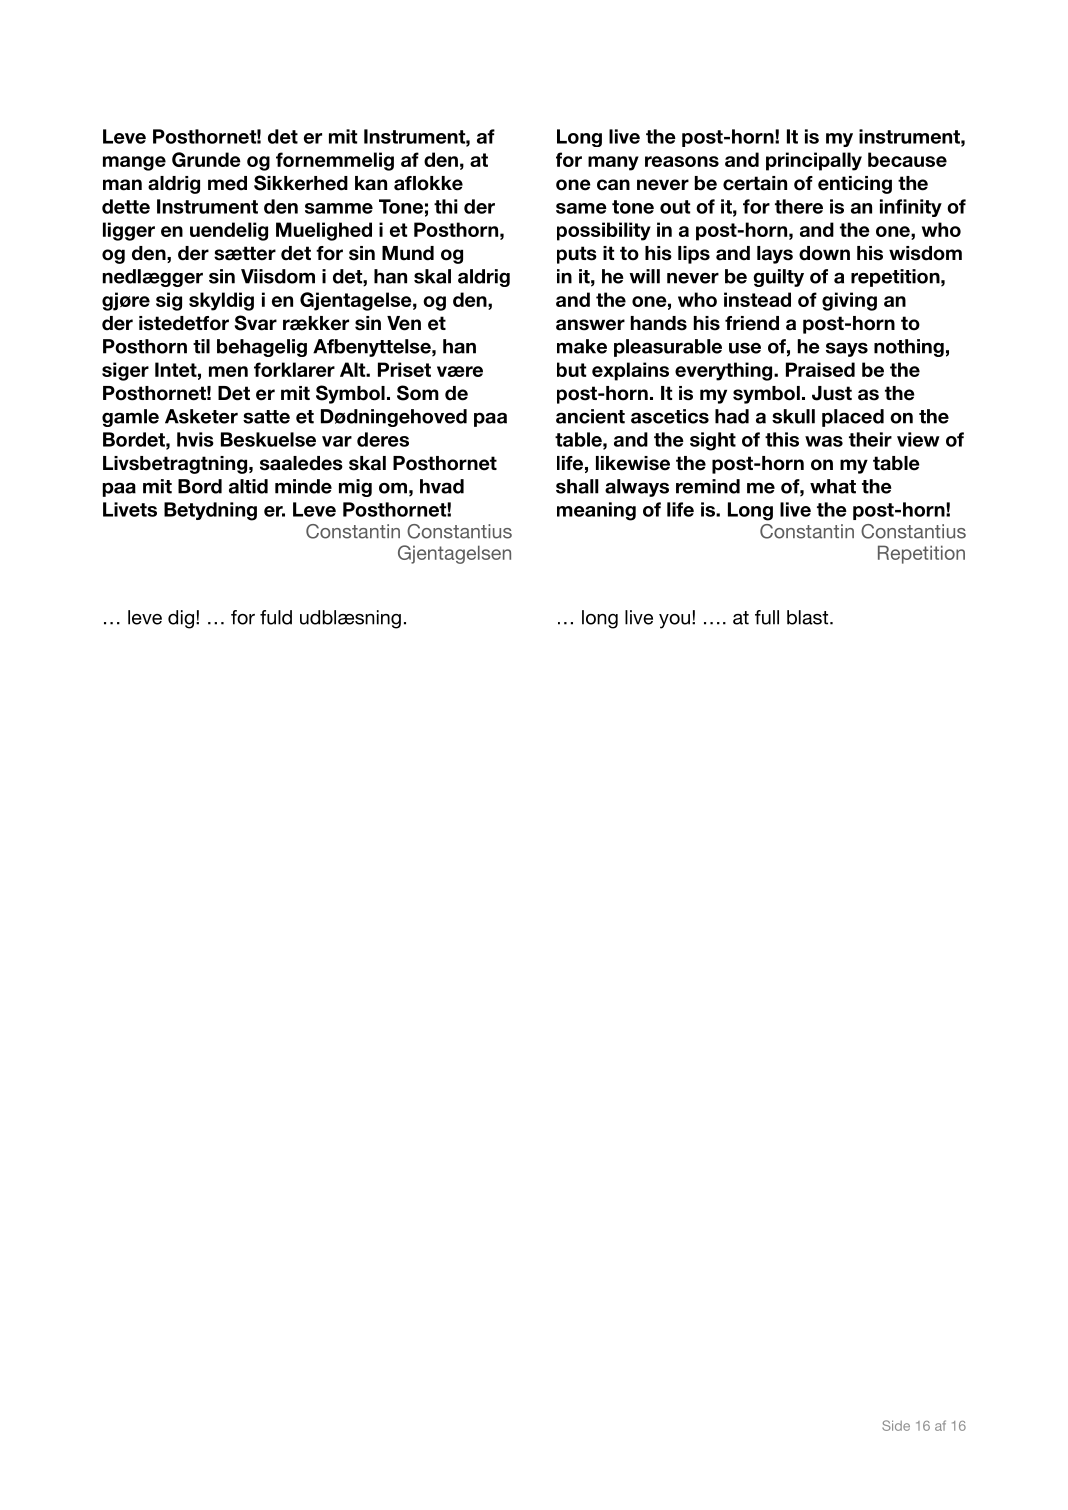 This screenshot has height=1510, width=1068. Describe the element at coordinates (809, 617) in the screenshot. I see `blast` at that location.
